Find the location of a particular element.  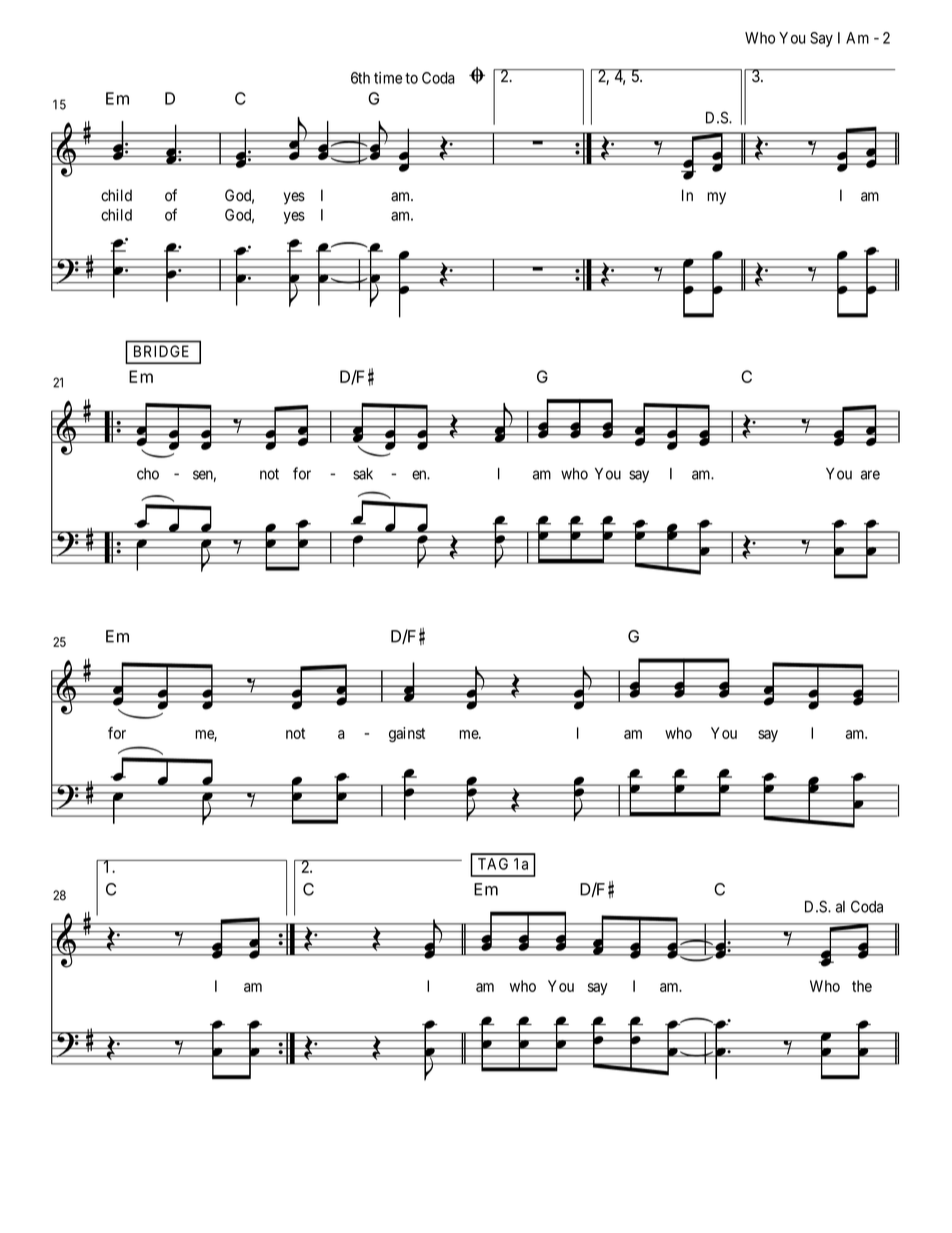

gainst is located at coordinates (407, 734).
